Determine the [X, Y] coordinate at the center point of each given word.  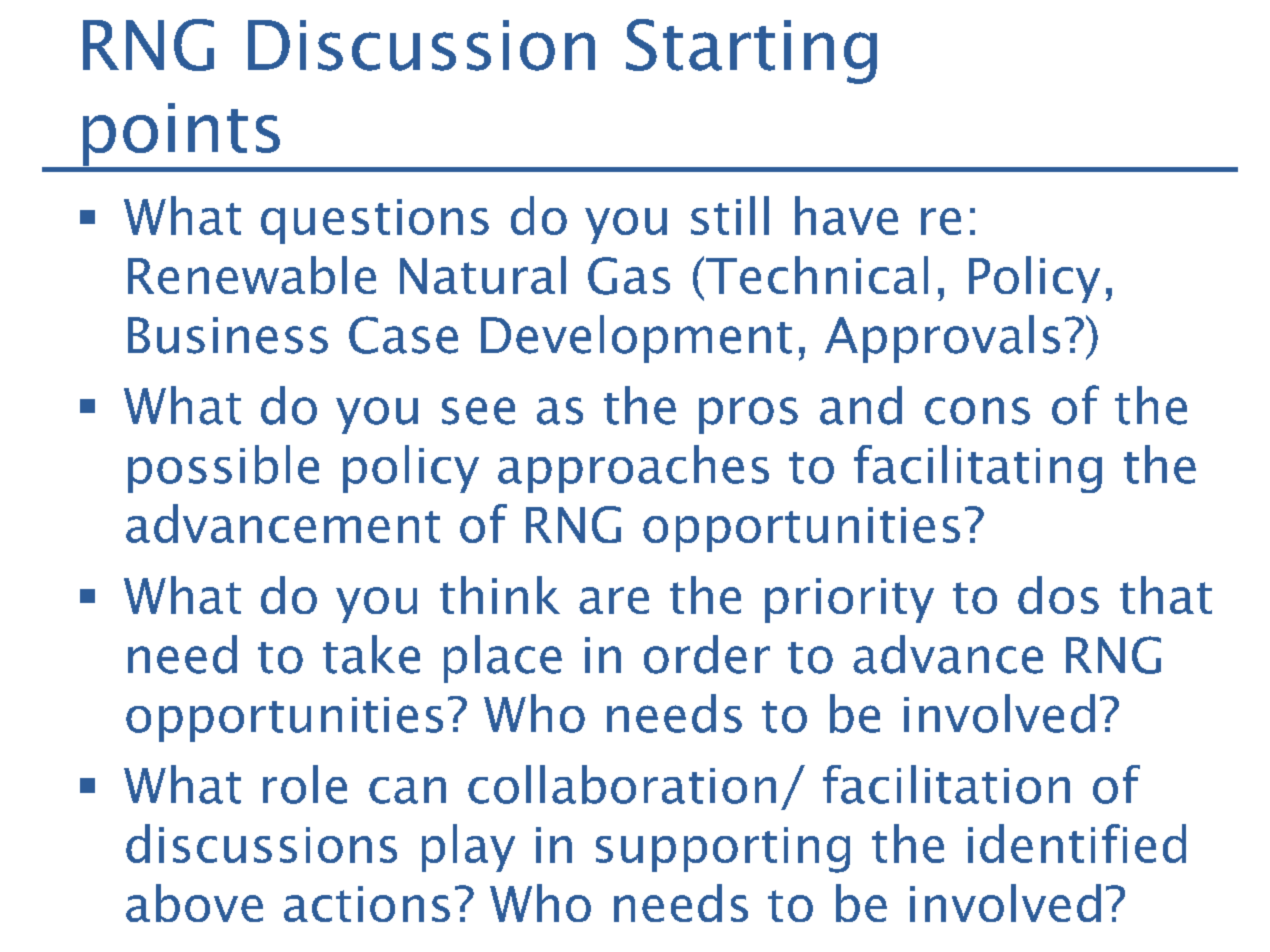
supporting [723, 850]
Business [228, 335]
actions [367, 904]
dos [1058, 595]
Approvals [942, 339]
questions [375, 221]
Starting [751, 51]
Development [636, 339]
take [371, 654]
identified [1077, 843]
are [614, 600]
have [846, 215]
